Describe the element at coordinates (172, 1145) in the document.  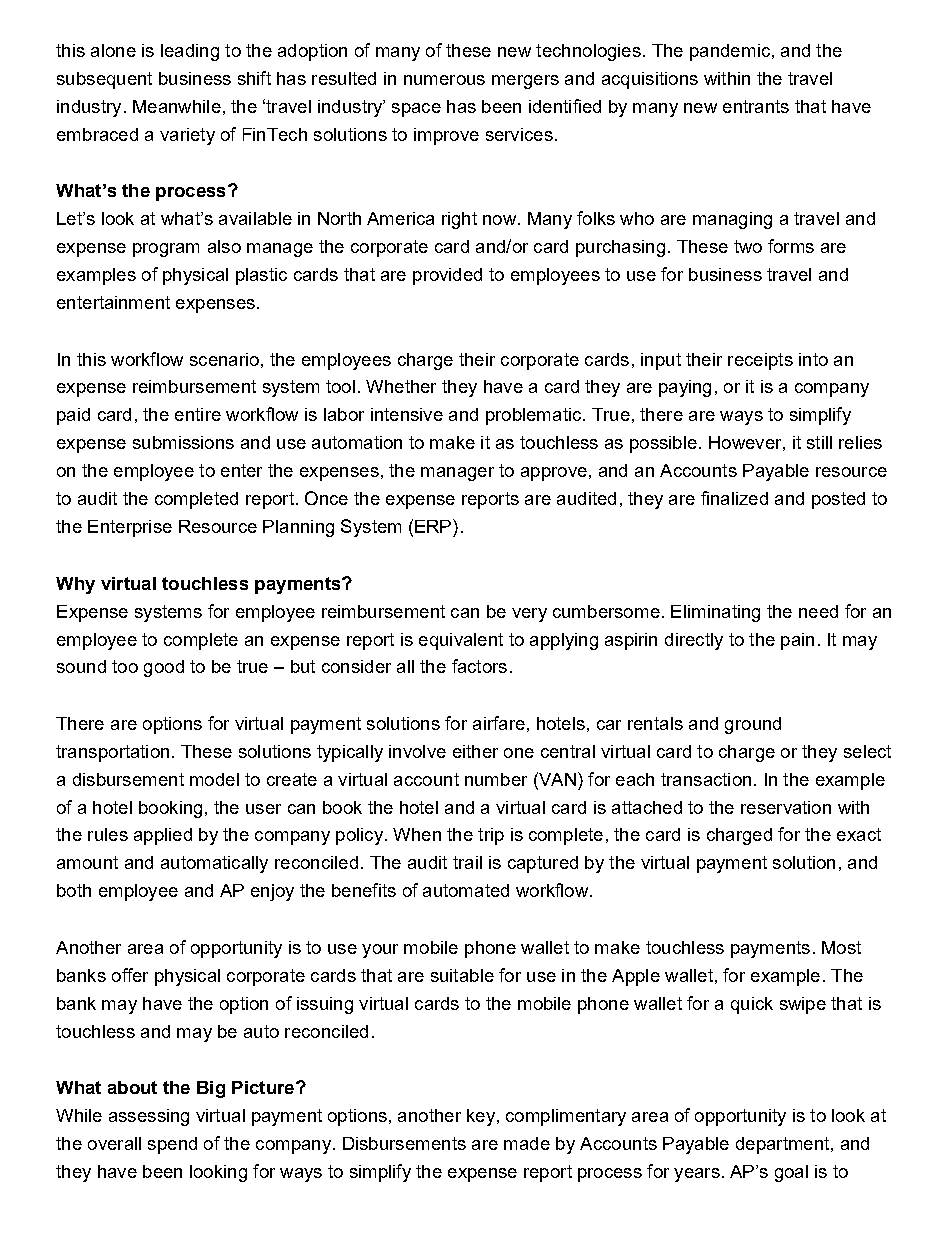
I see `spend` at that location.
